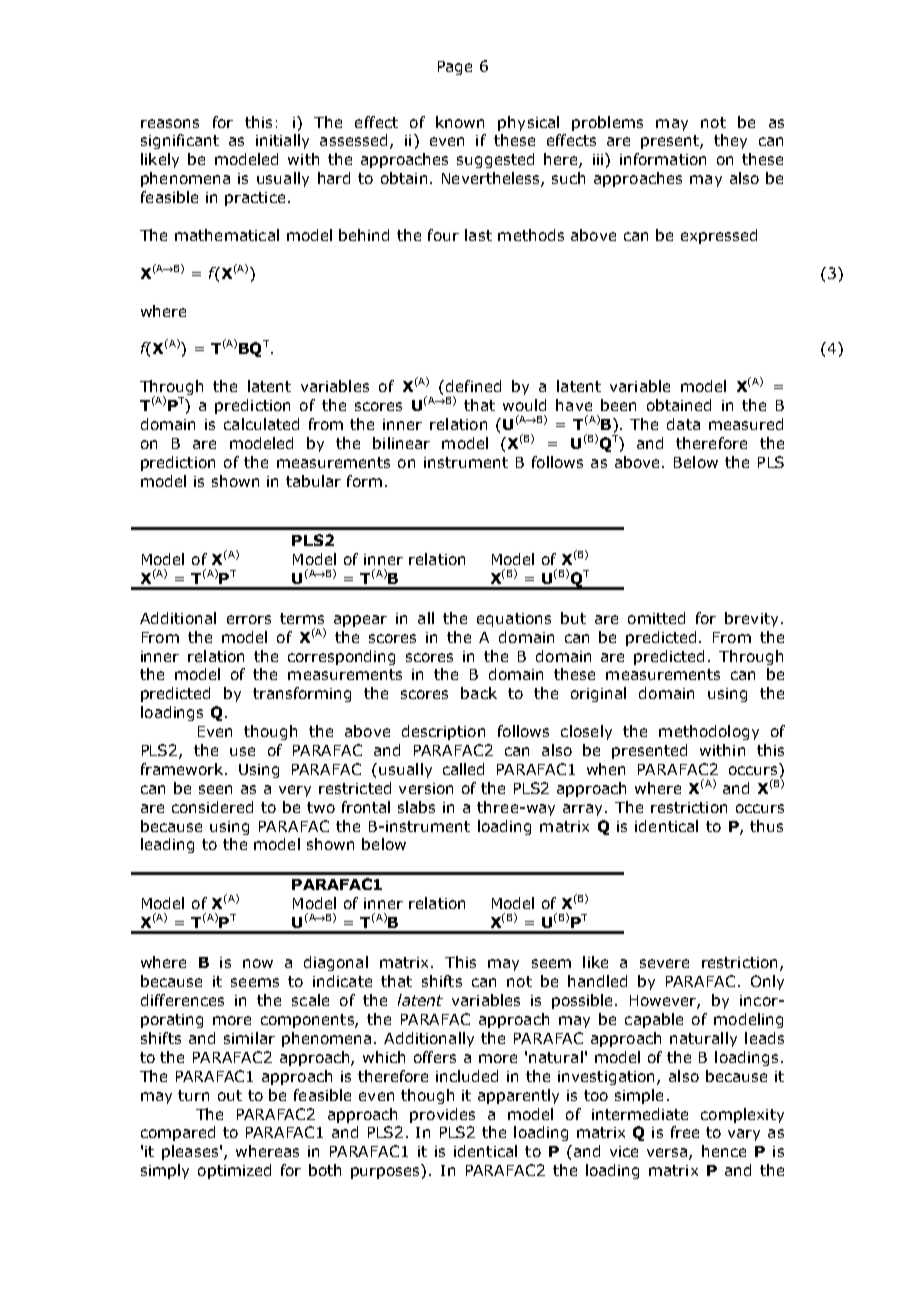 Image resolution: width=924 pixels, height=1308 pixels. What do you see at coordinates (664, 963) in the page?
I see `severe` at bounding box center [664, 963].
